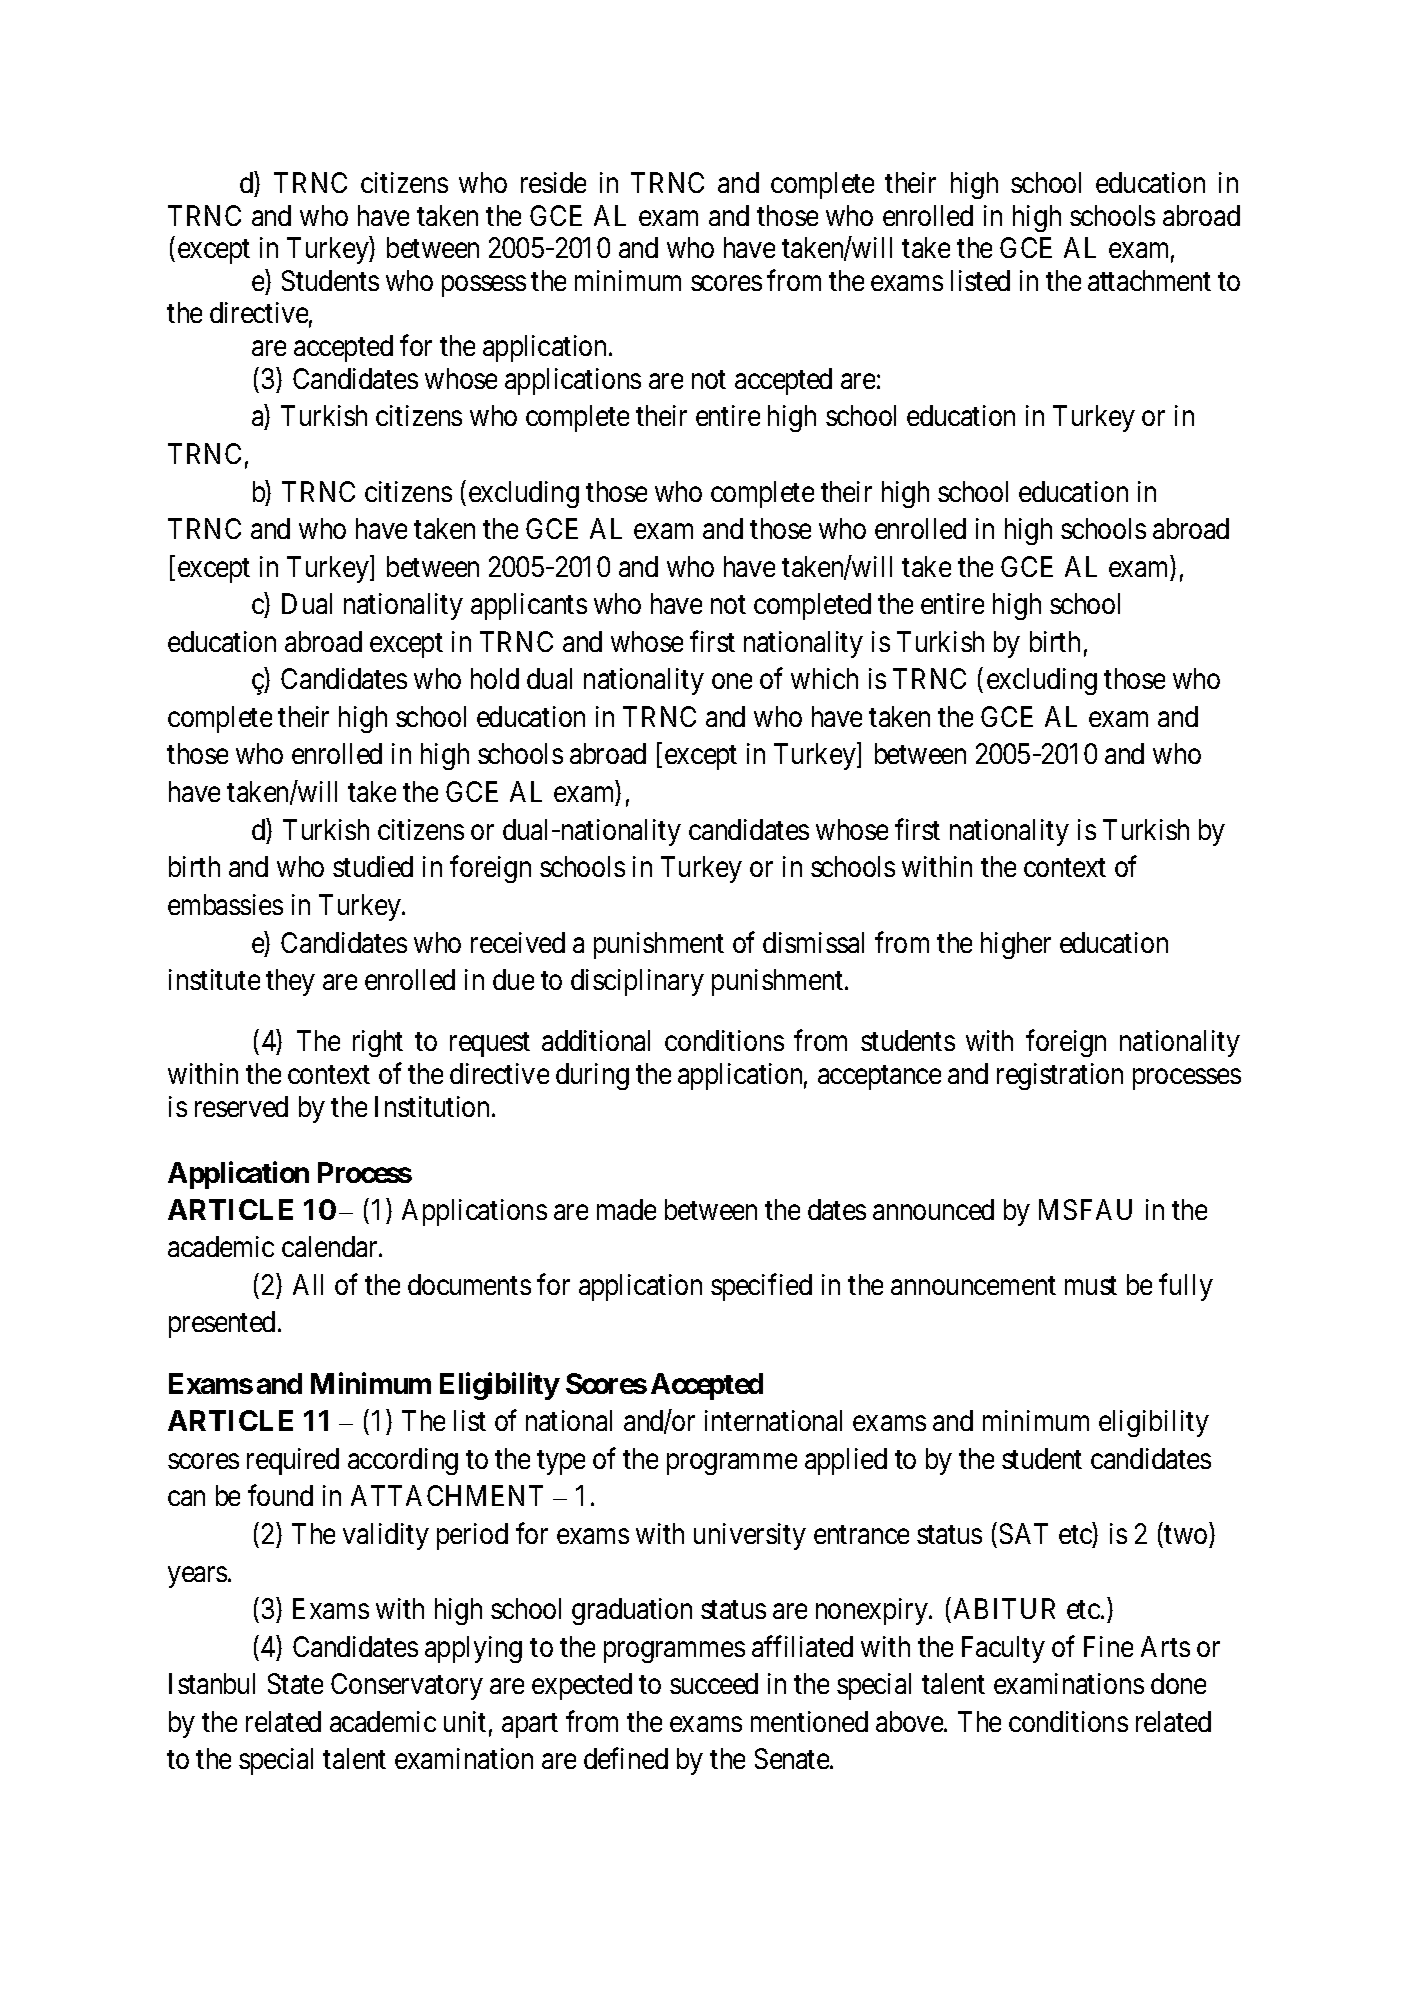  What do you see at coordinates (484, 286) in the page?
I see `possess` at bounding box center [484, 286].
